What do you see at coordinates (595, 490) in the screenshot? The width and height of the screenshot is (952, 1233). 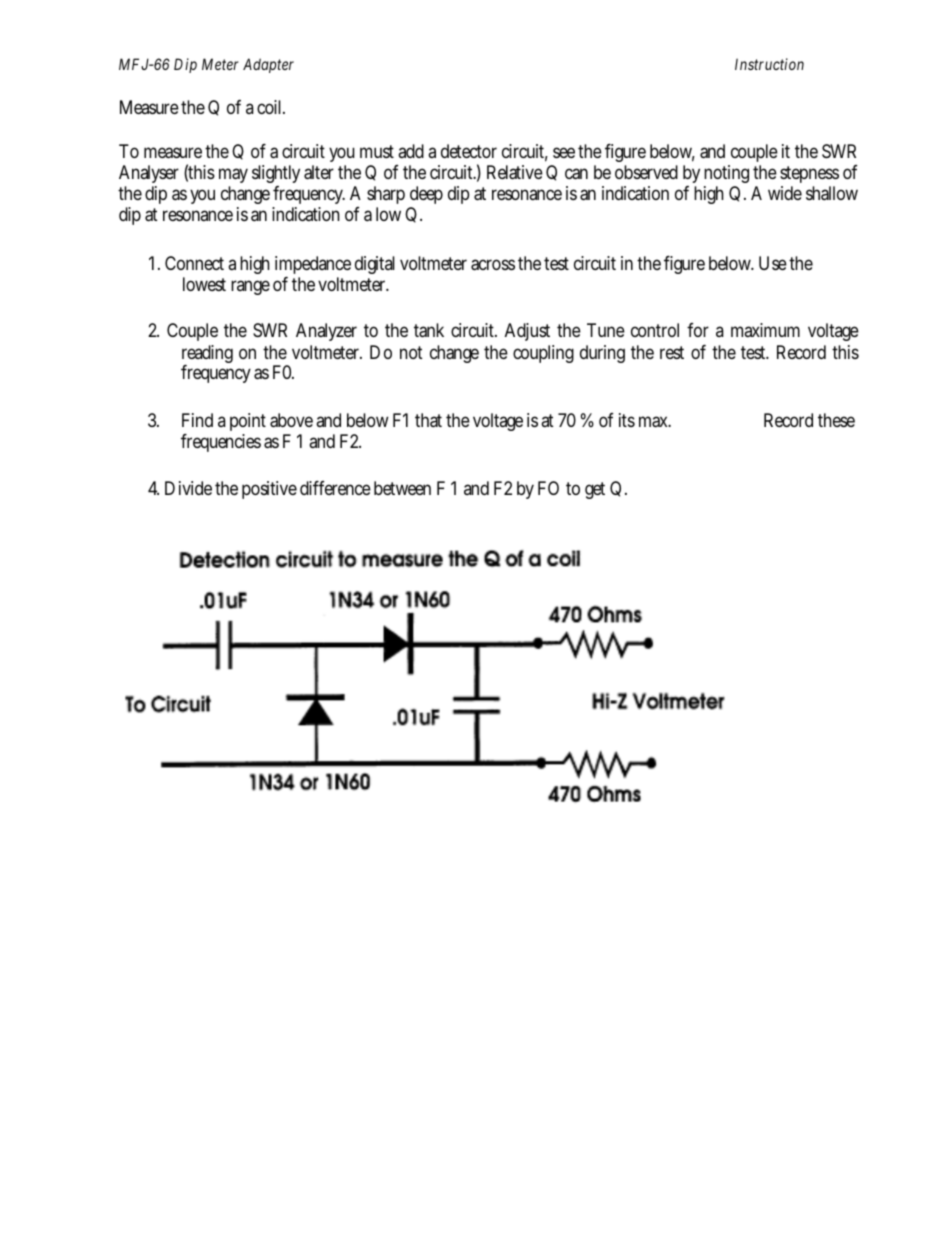 I see `get` at bounding box center [595, 490].
